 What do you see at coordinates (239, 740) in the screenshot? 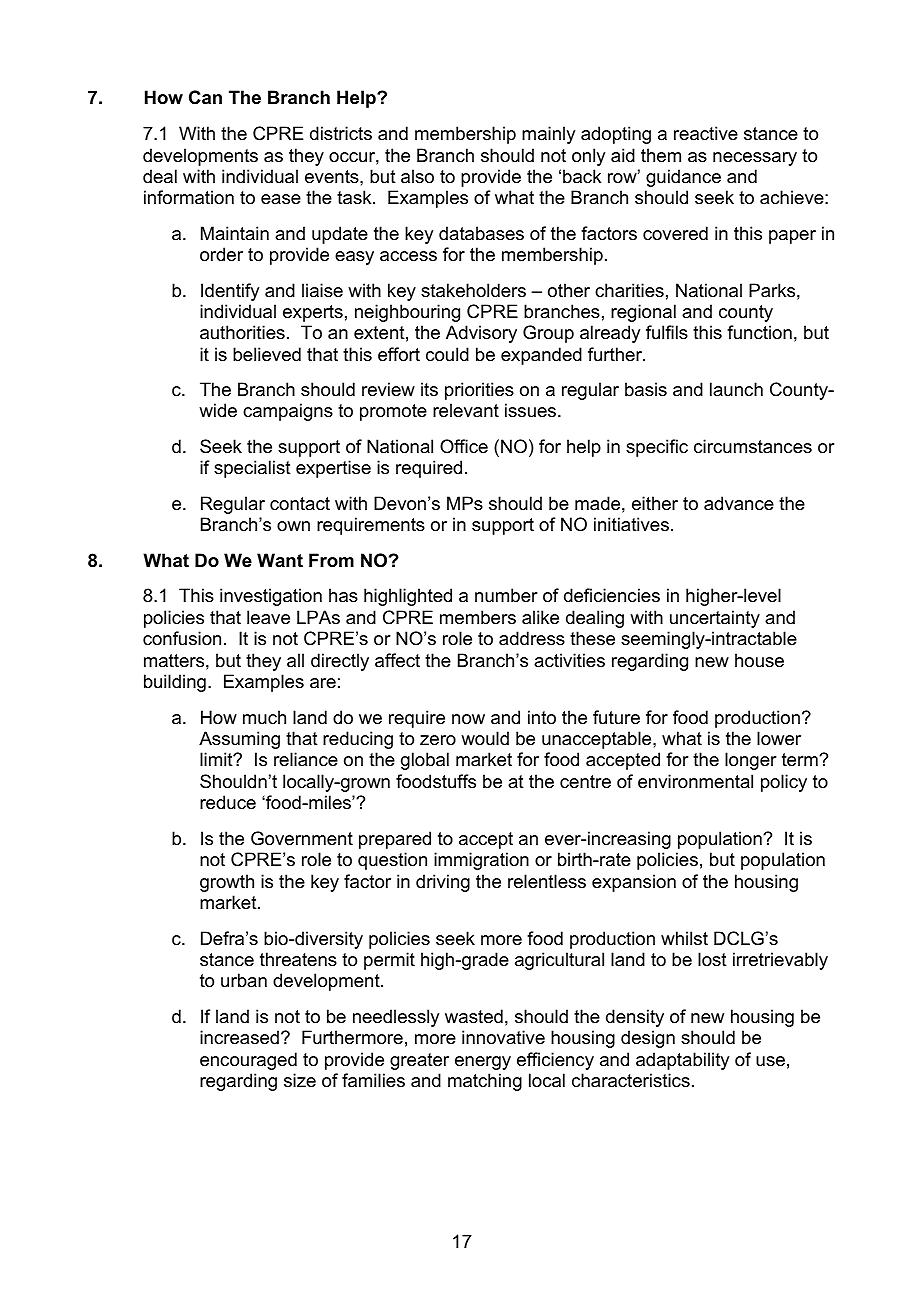
I see `Assuming` at bounding box center [239, 740].
